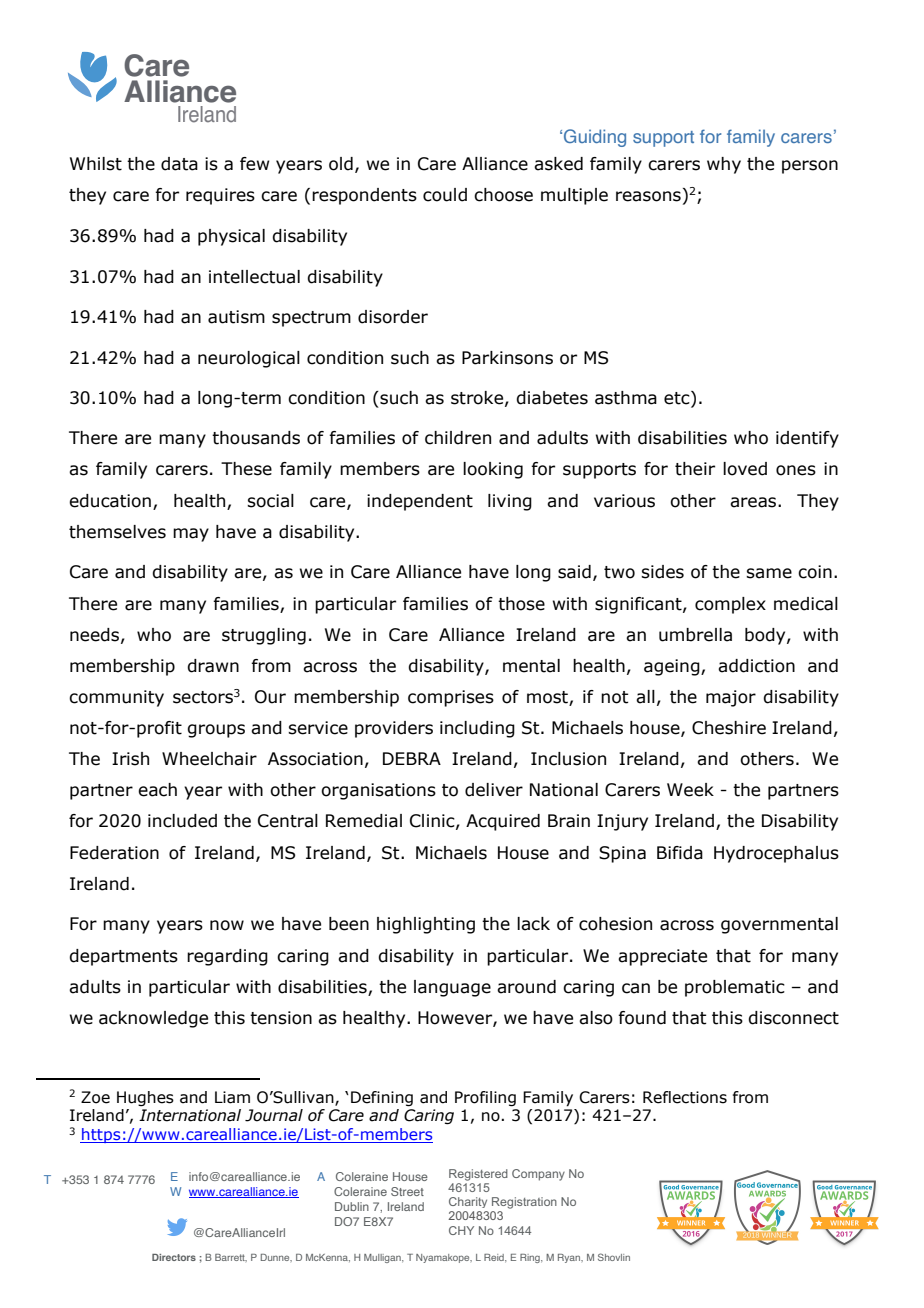  What do you see at coordinates (445, 195) in the image?
I see `could` at bounding box center [445, 195].
